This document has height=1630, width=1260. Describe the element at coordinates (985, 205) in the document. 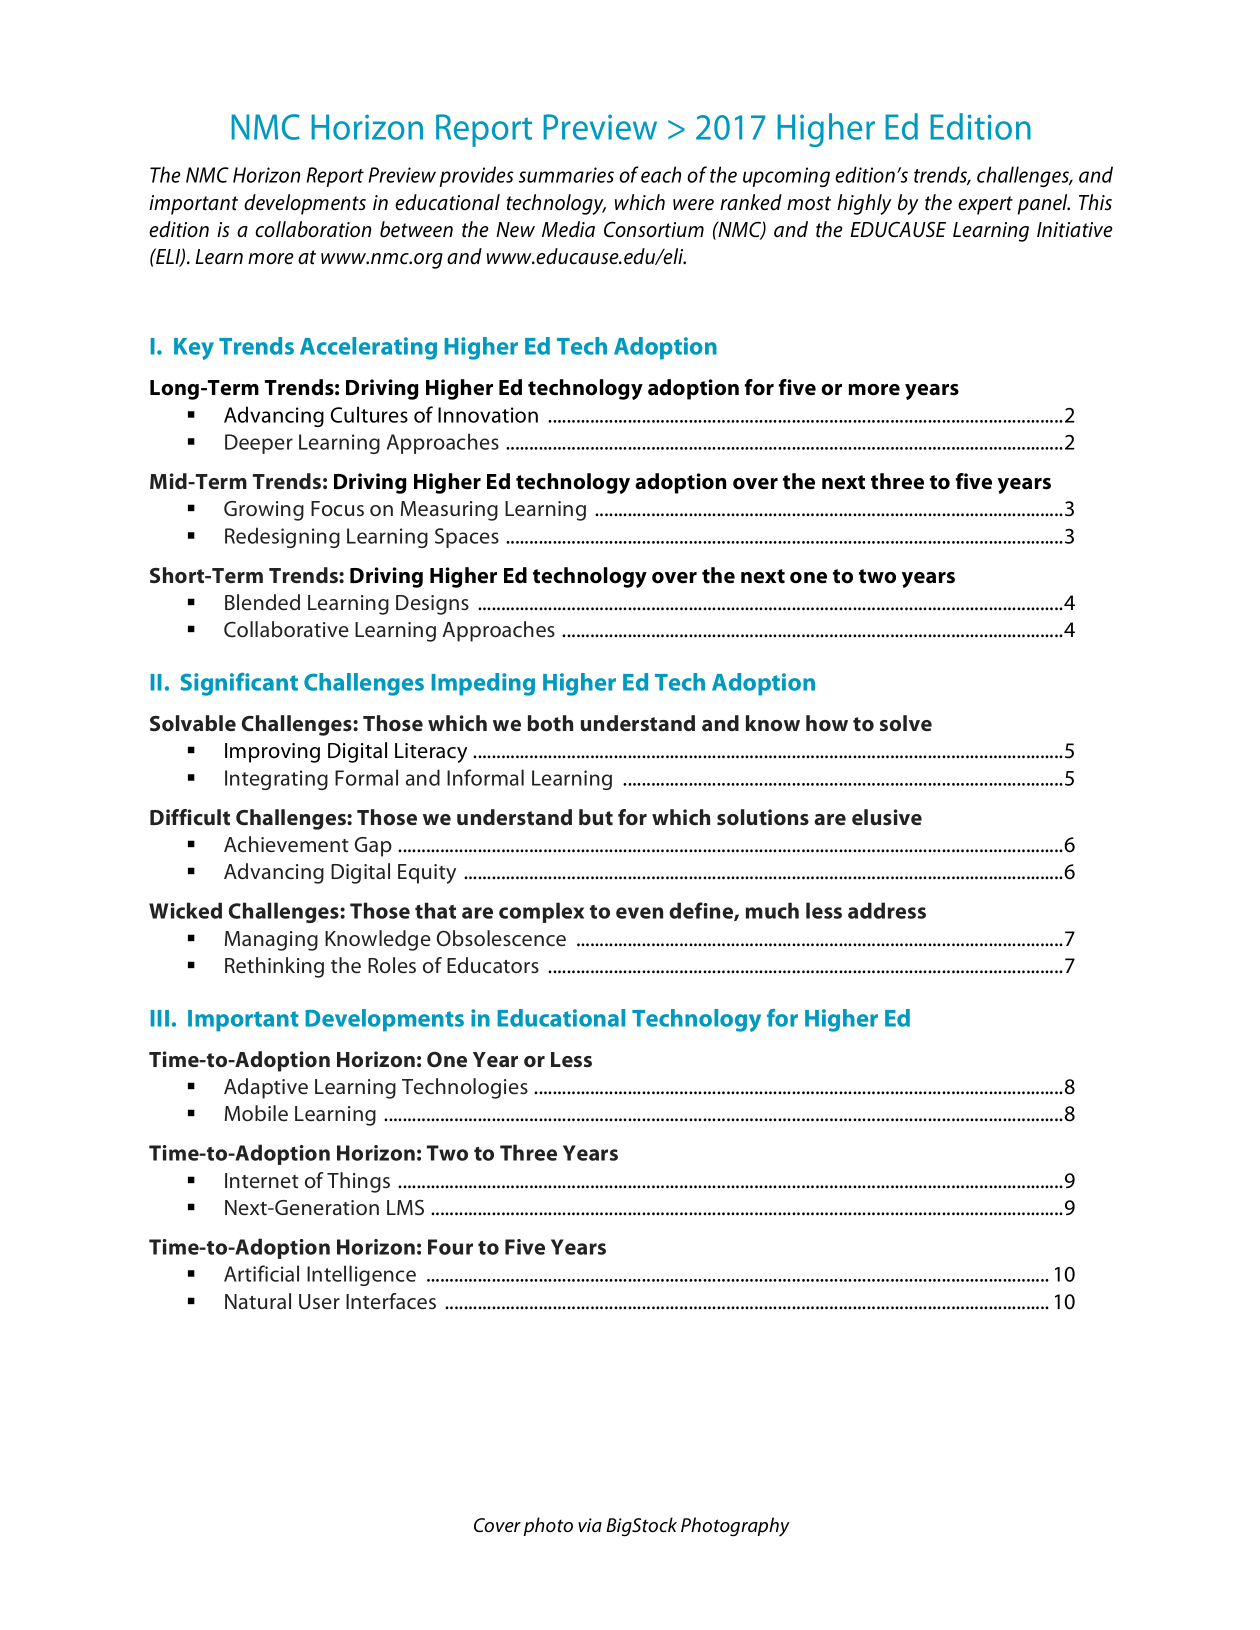

I see `expert` at that location.
